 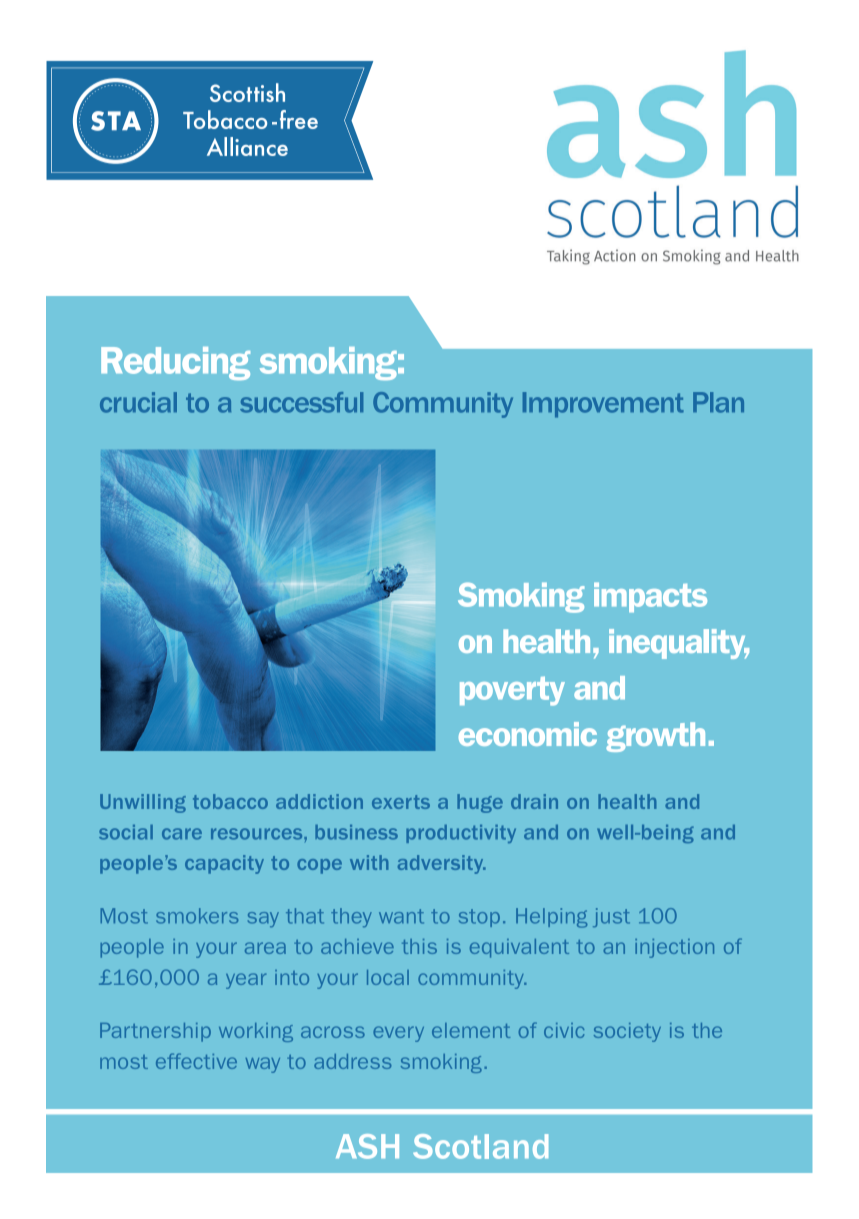 I want to click on poverty, so click(x=512, y=691).
